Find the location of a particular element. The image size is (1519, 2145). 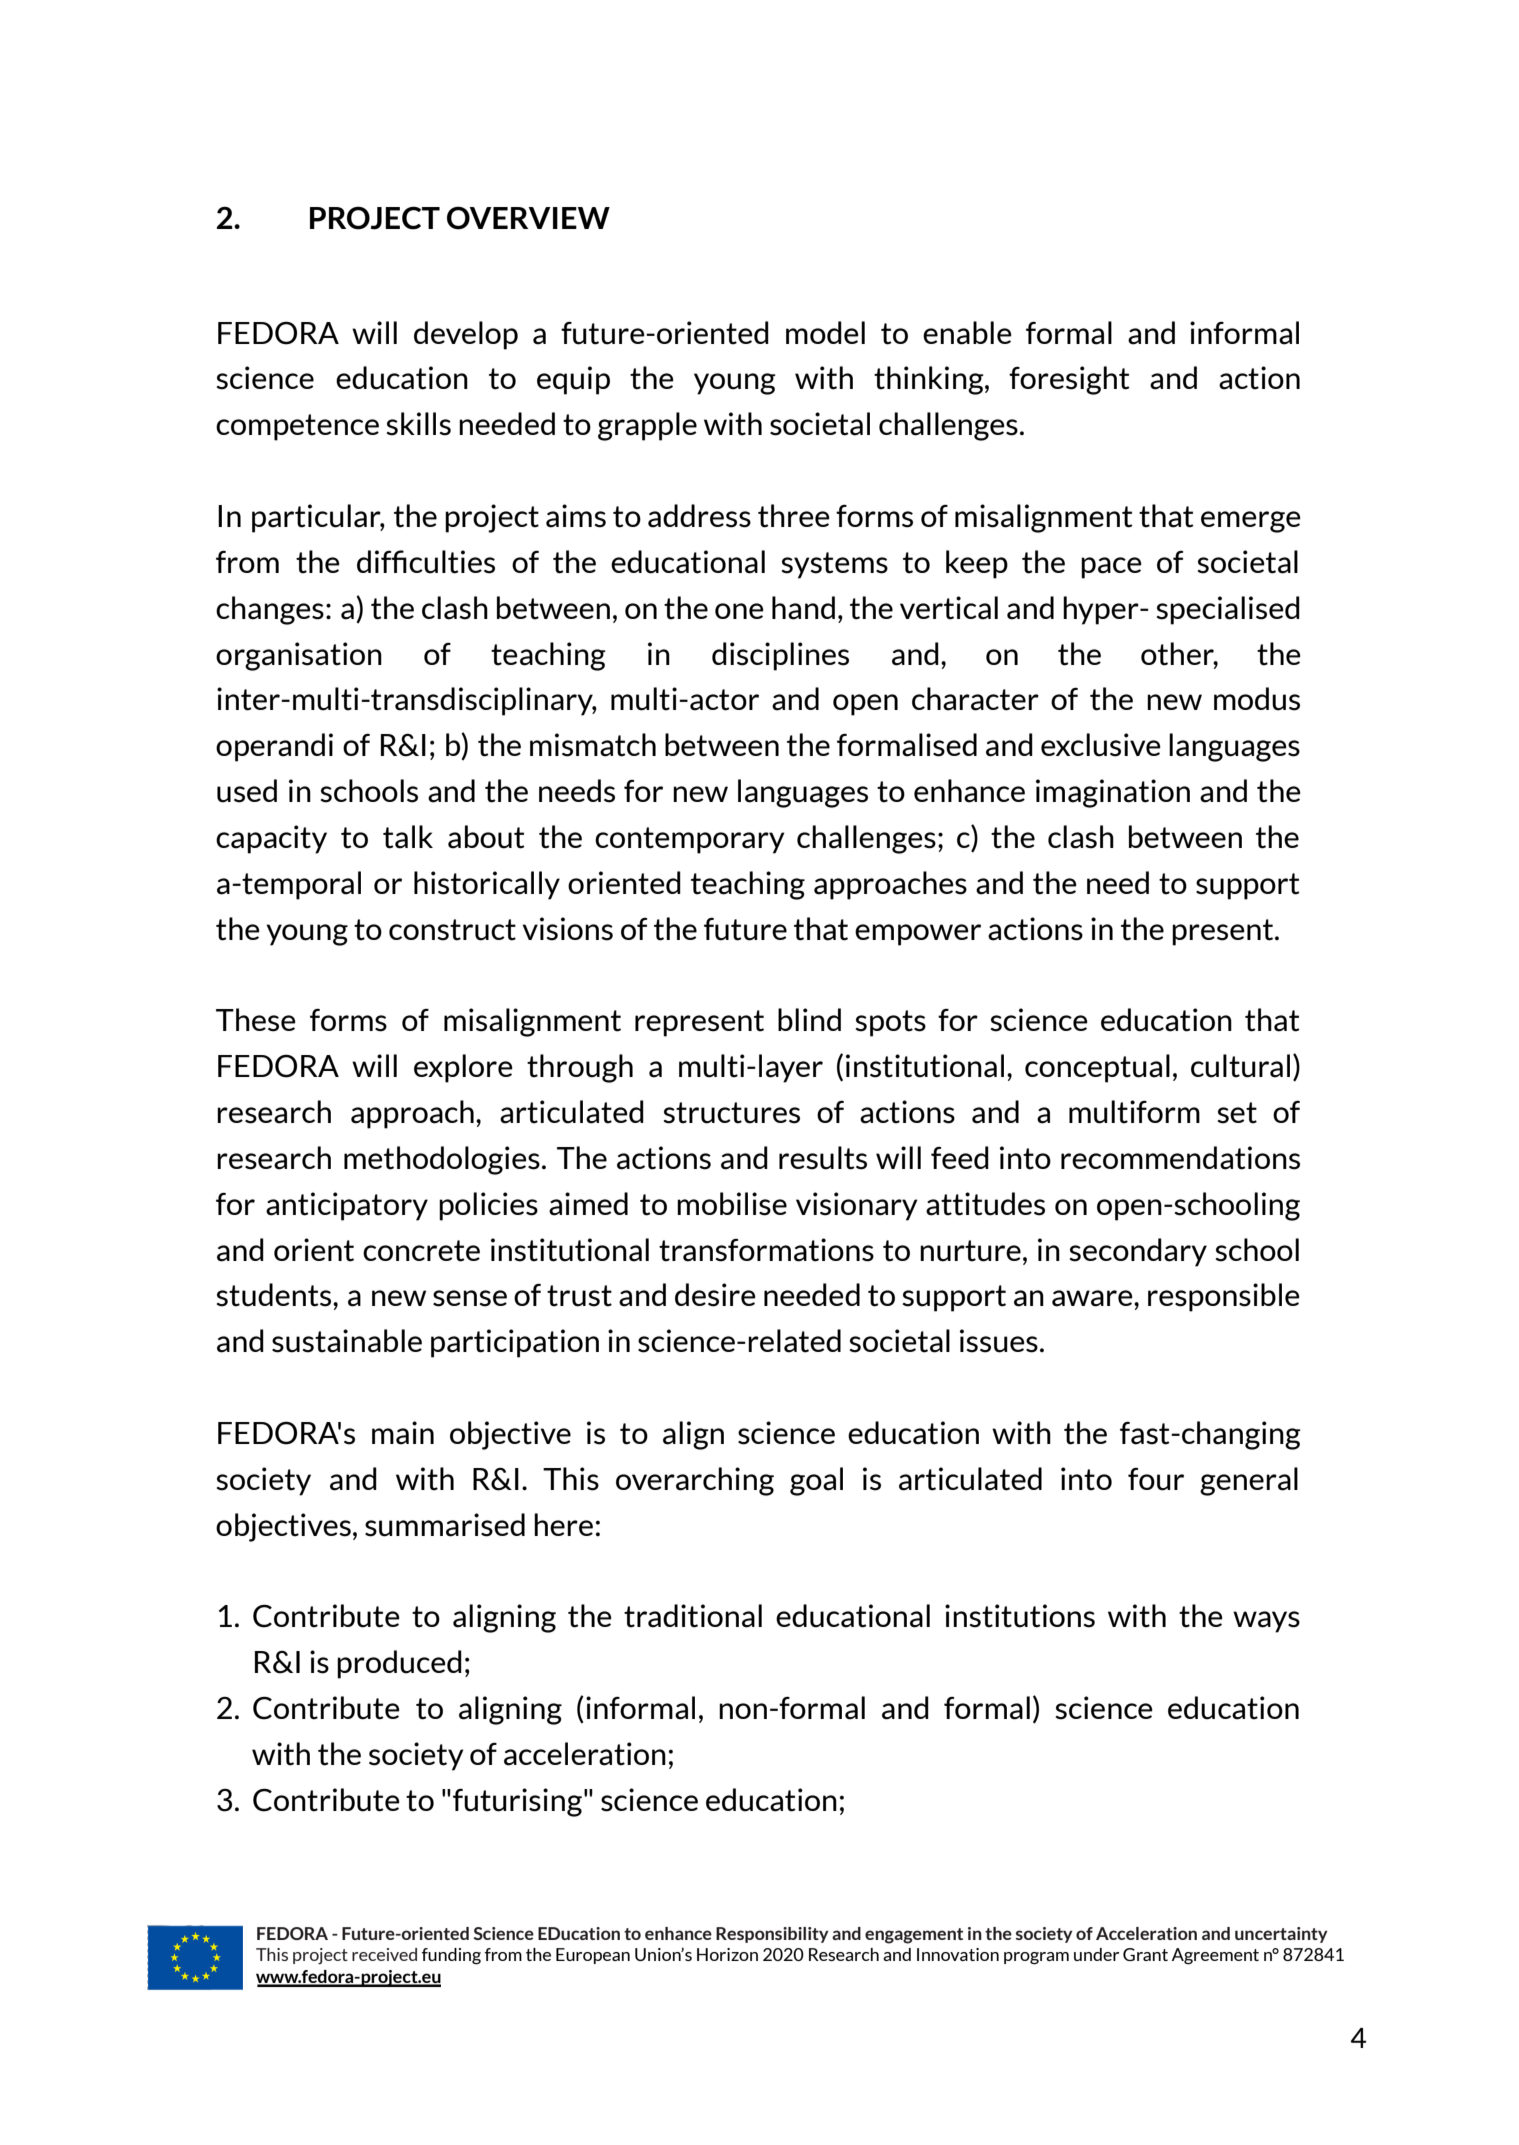

Responsibility is located at coordinates (772, 1935).
